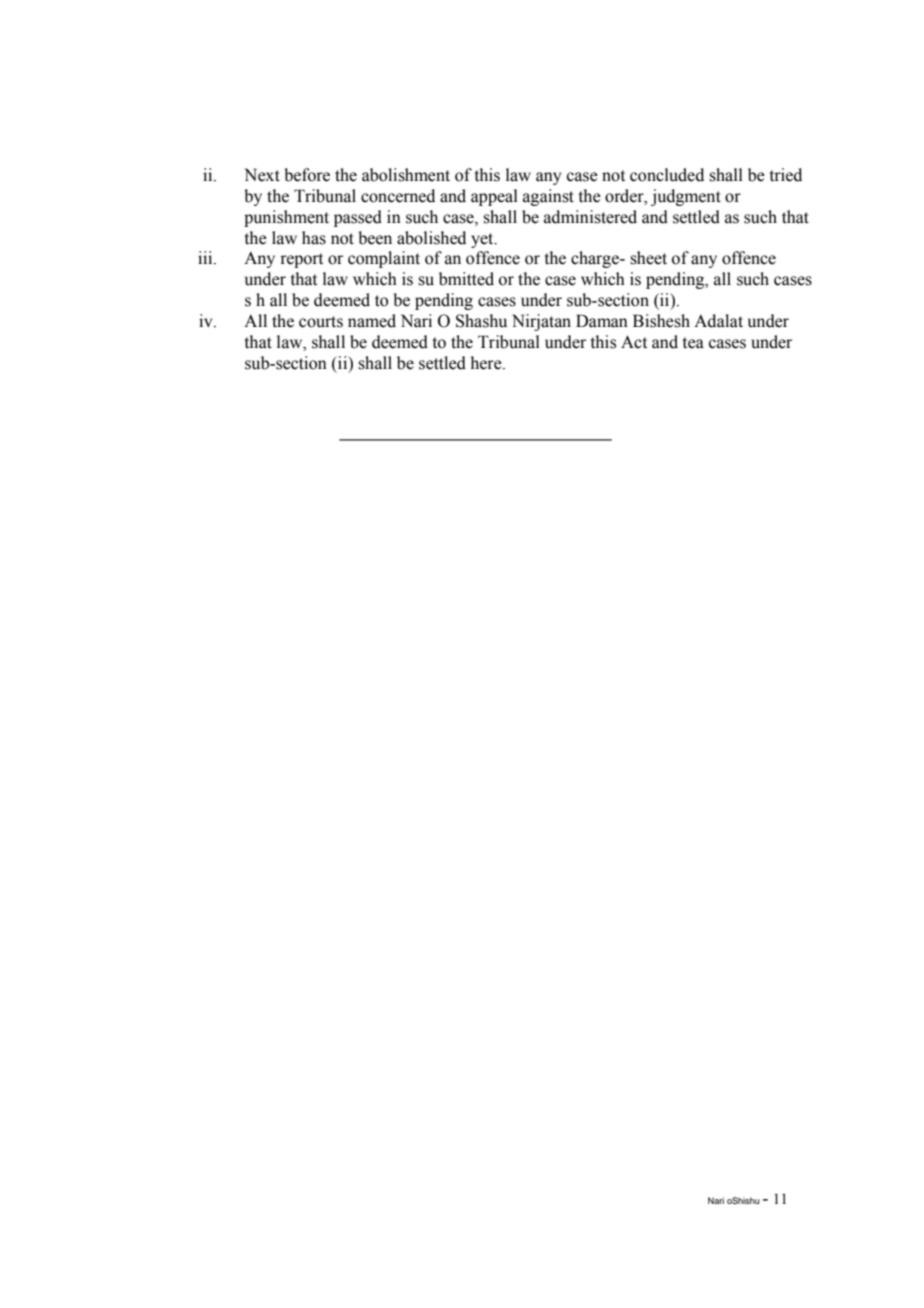  What do you see at coordinates (590, 217) in the page?
I see `administered` at bounding box center [590, 217].
